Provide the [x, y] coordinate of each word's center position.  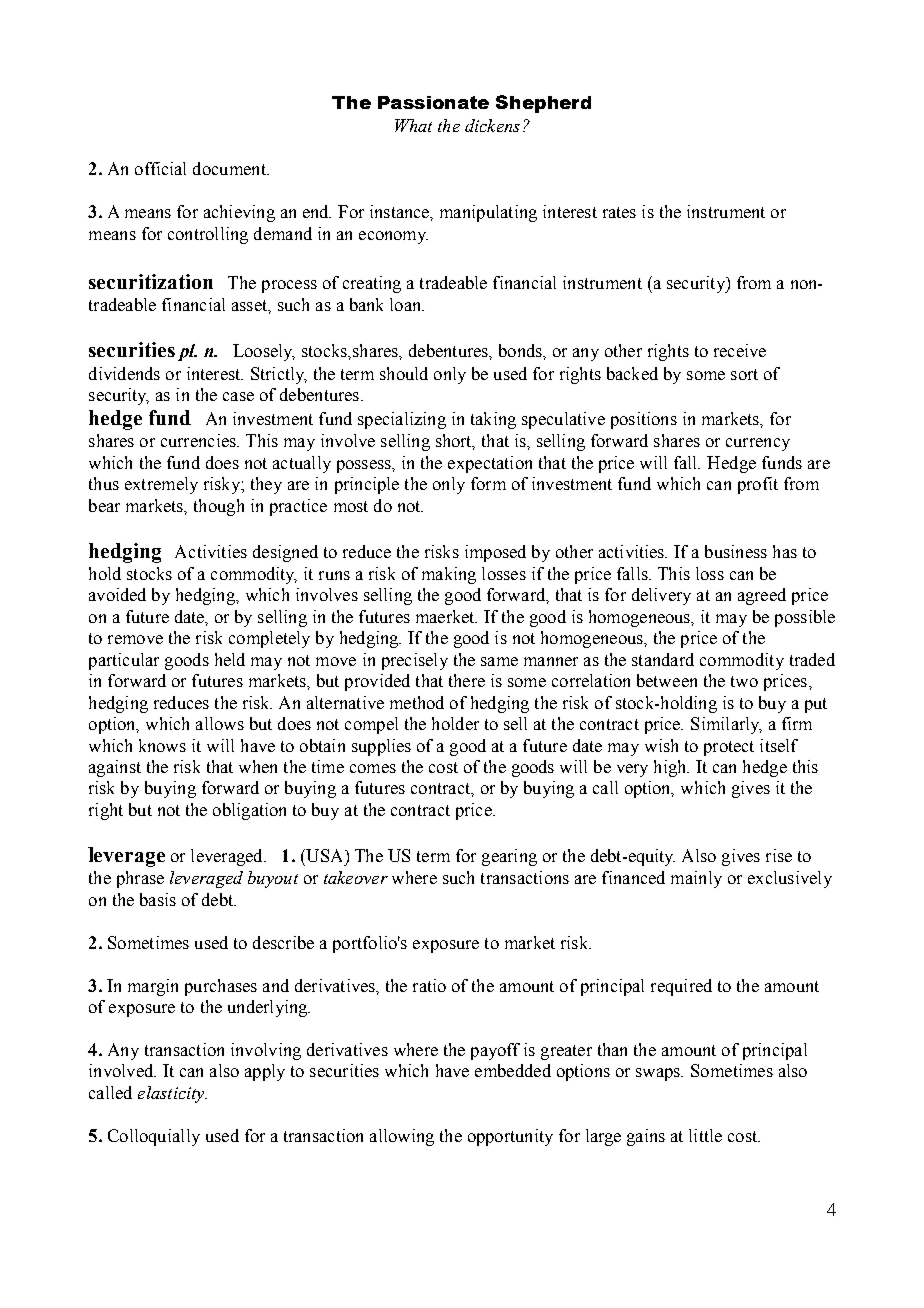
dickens [492, 125]
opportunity [510, 1137]
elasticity [172, 1094]
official [160, 168]
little [705, 1135]
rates [619, 212]
